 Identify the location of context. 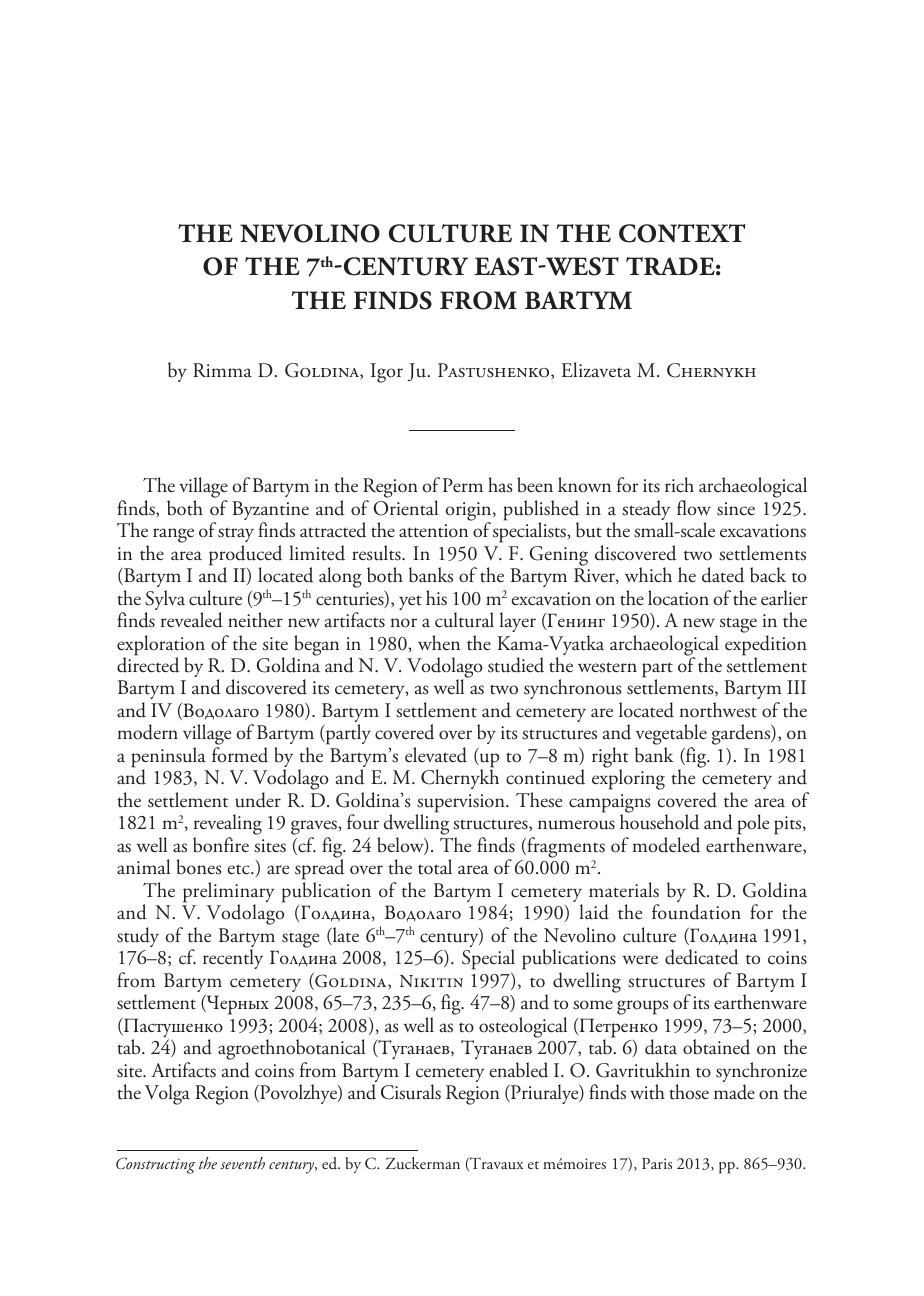
(682, 233).
